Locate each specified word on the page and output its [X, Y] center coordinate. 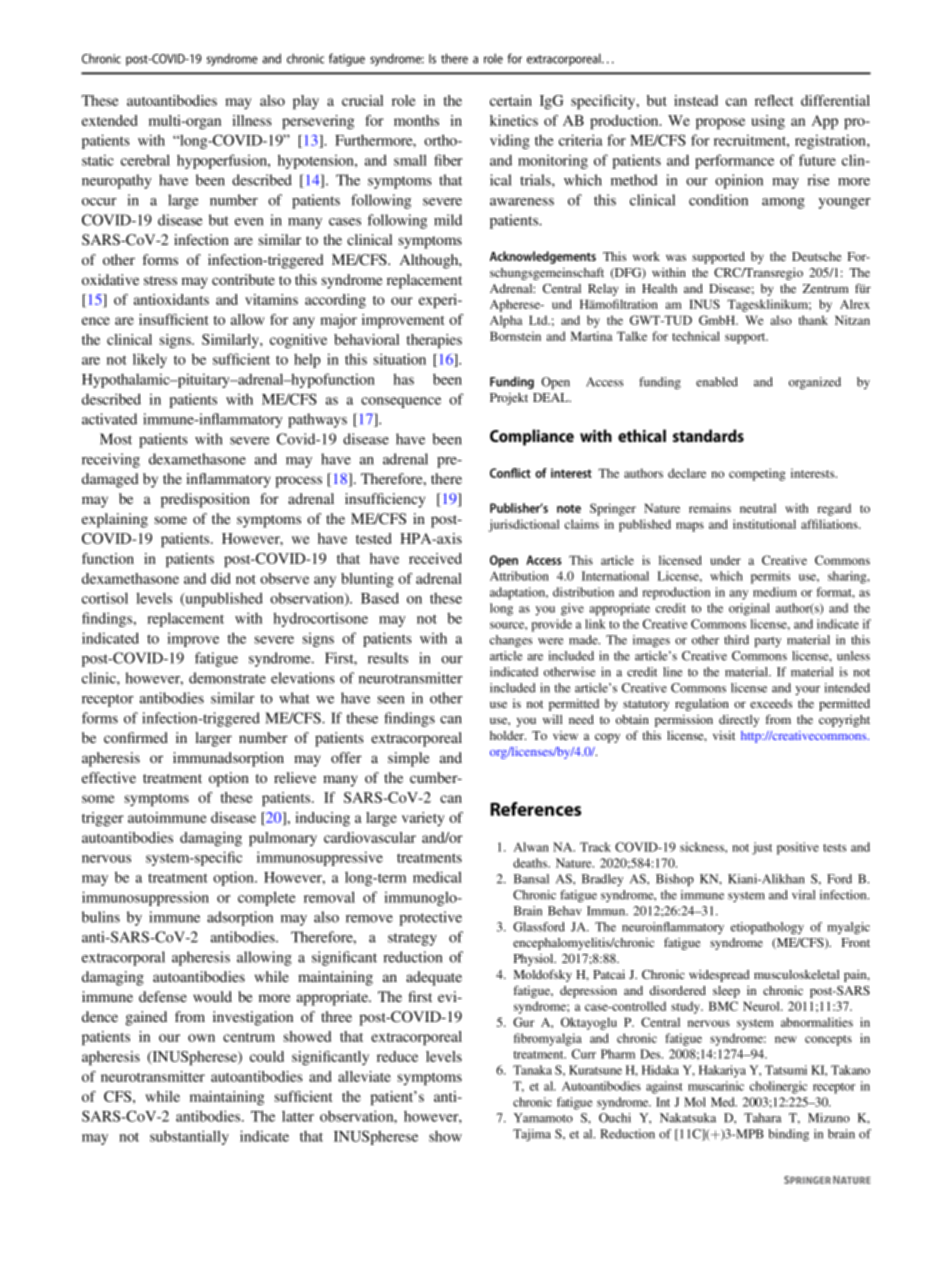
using [768, 122]
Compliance [532, 437]
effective [109, 777]
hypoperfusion [223, 161]
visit [724, 735]
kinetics [514, 120]
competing [757, 474]
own [201, 1038]
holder [508, 735]
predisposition [205, 500]
